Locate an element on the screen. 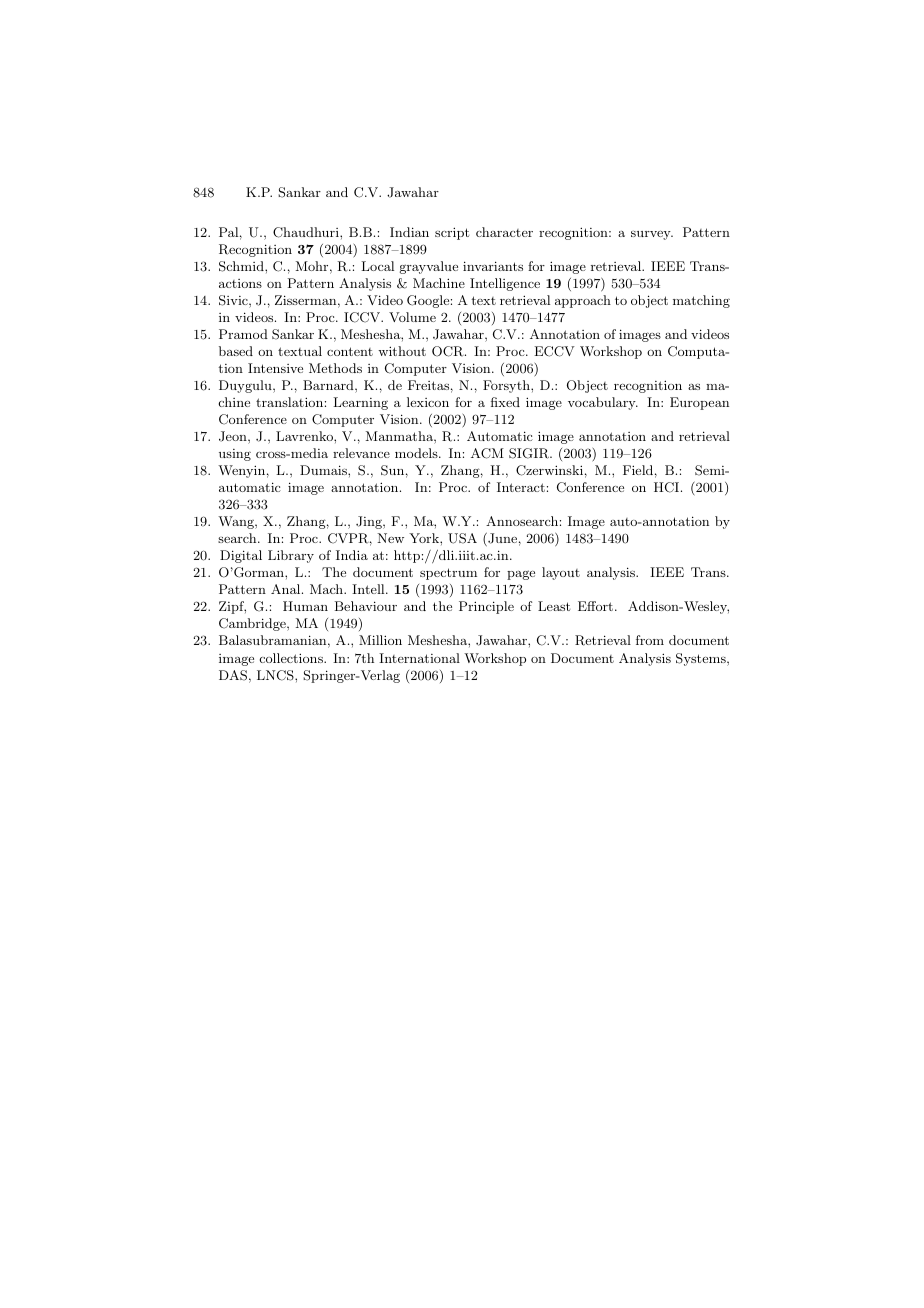 Image resolution: width=924 pixels, height=1308 pixels. ACM is located at coordinates (487, 453).
